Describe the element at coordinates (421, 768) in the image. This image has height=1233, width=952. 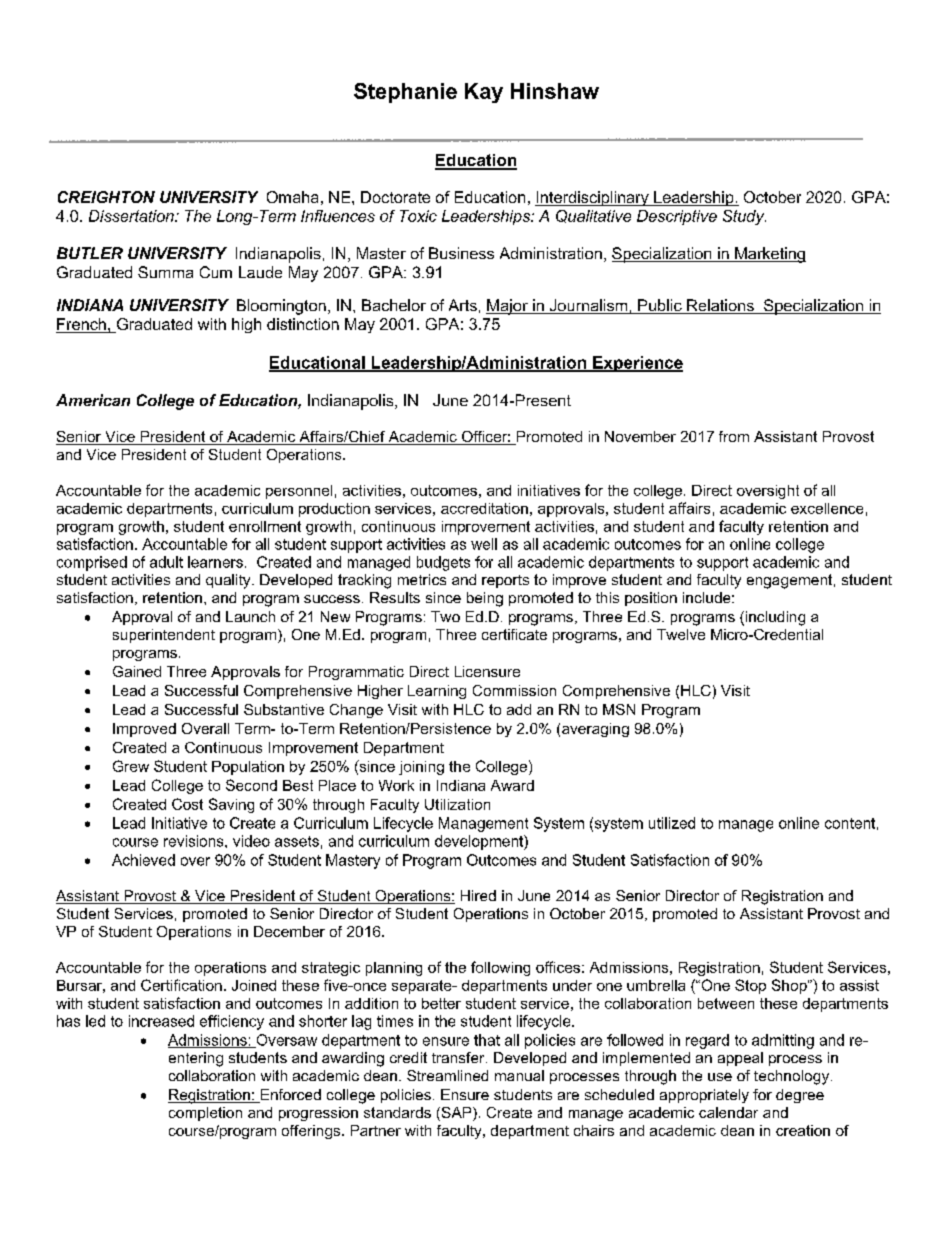
I see `joining` at that location.
